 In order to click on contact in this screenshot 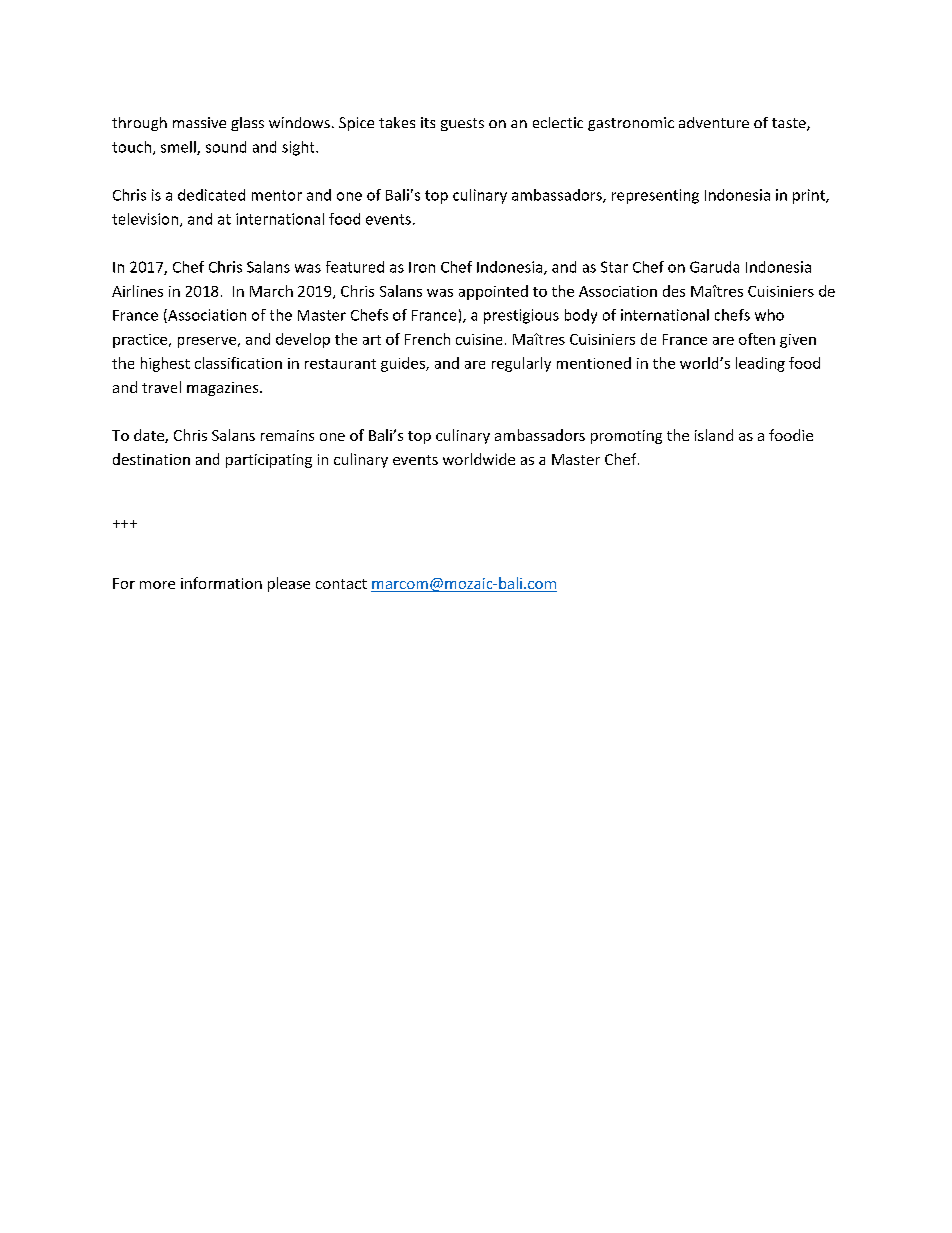, I will do `click(341, 584)`.
